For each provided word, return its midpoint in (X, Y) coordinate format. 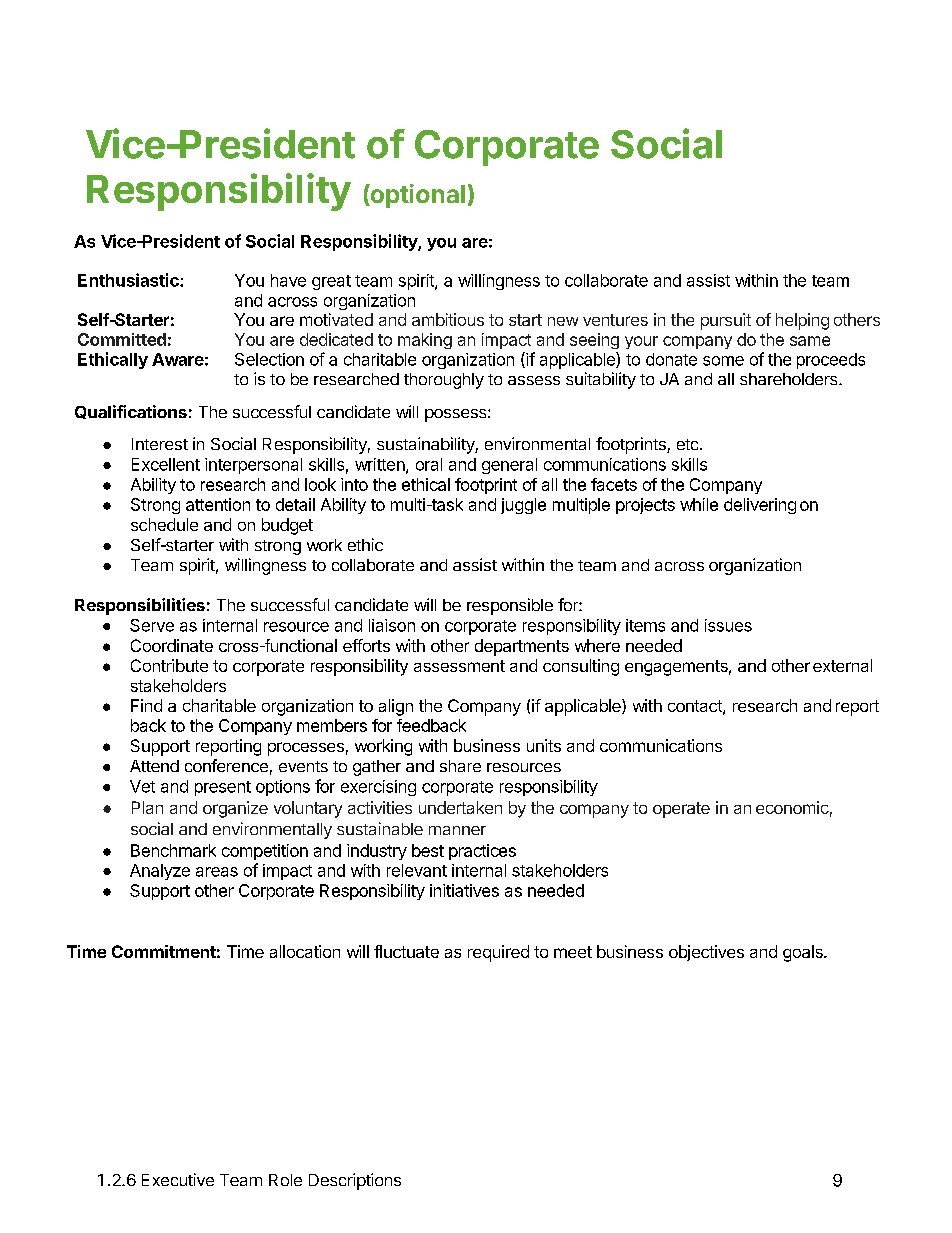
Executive (178, 1179)
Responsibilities (140, 606)
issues (728, 625)
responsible (510, 606)
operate (681, 810)
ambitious (448, 319)
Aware (178, 359)
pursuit (726, 321)
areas (217, 872)
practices (482, 852)
